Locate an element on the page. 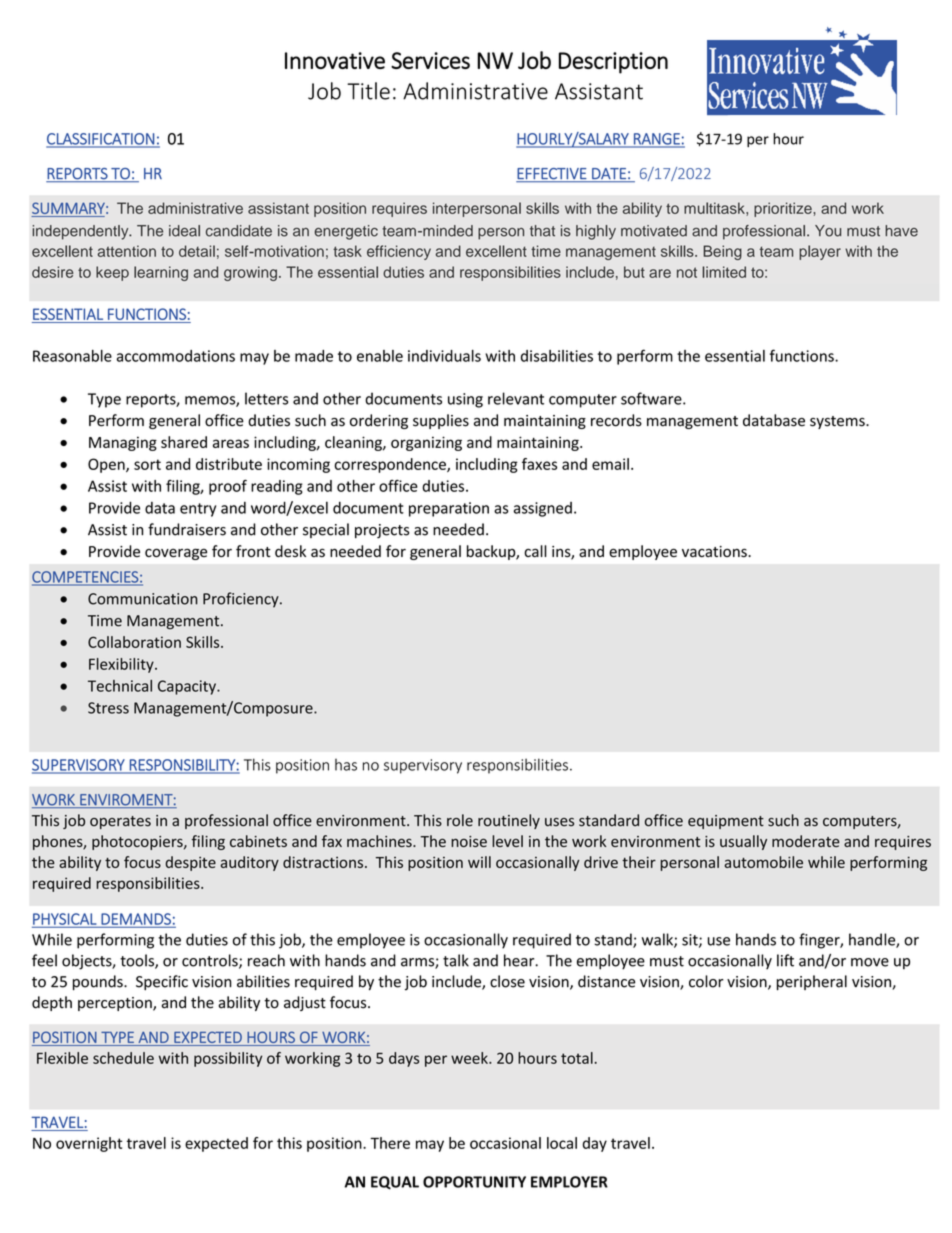 The image size is (952, 1233). individuals is located at coordinates (444, 356).
